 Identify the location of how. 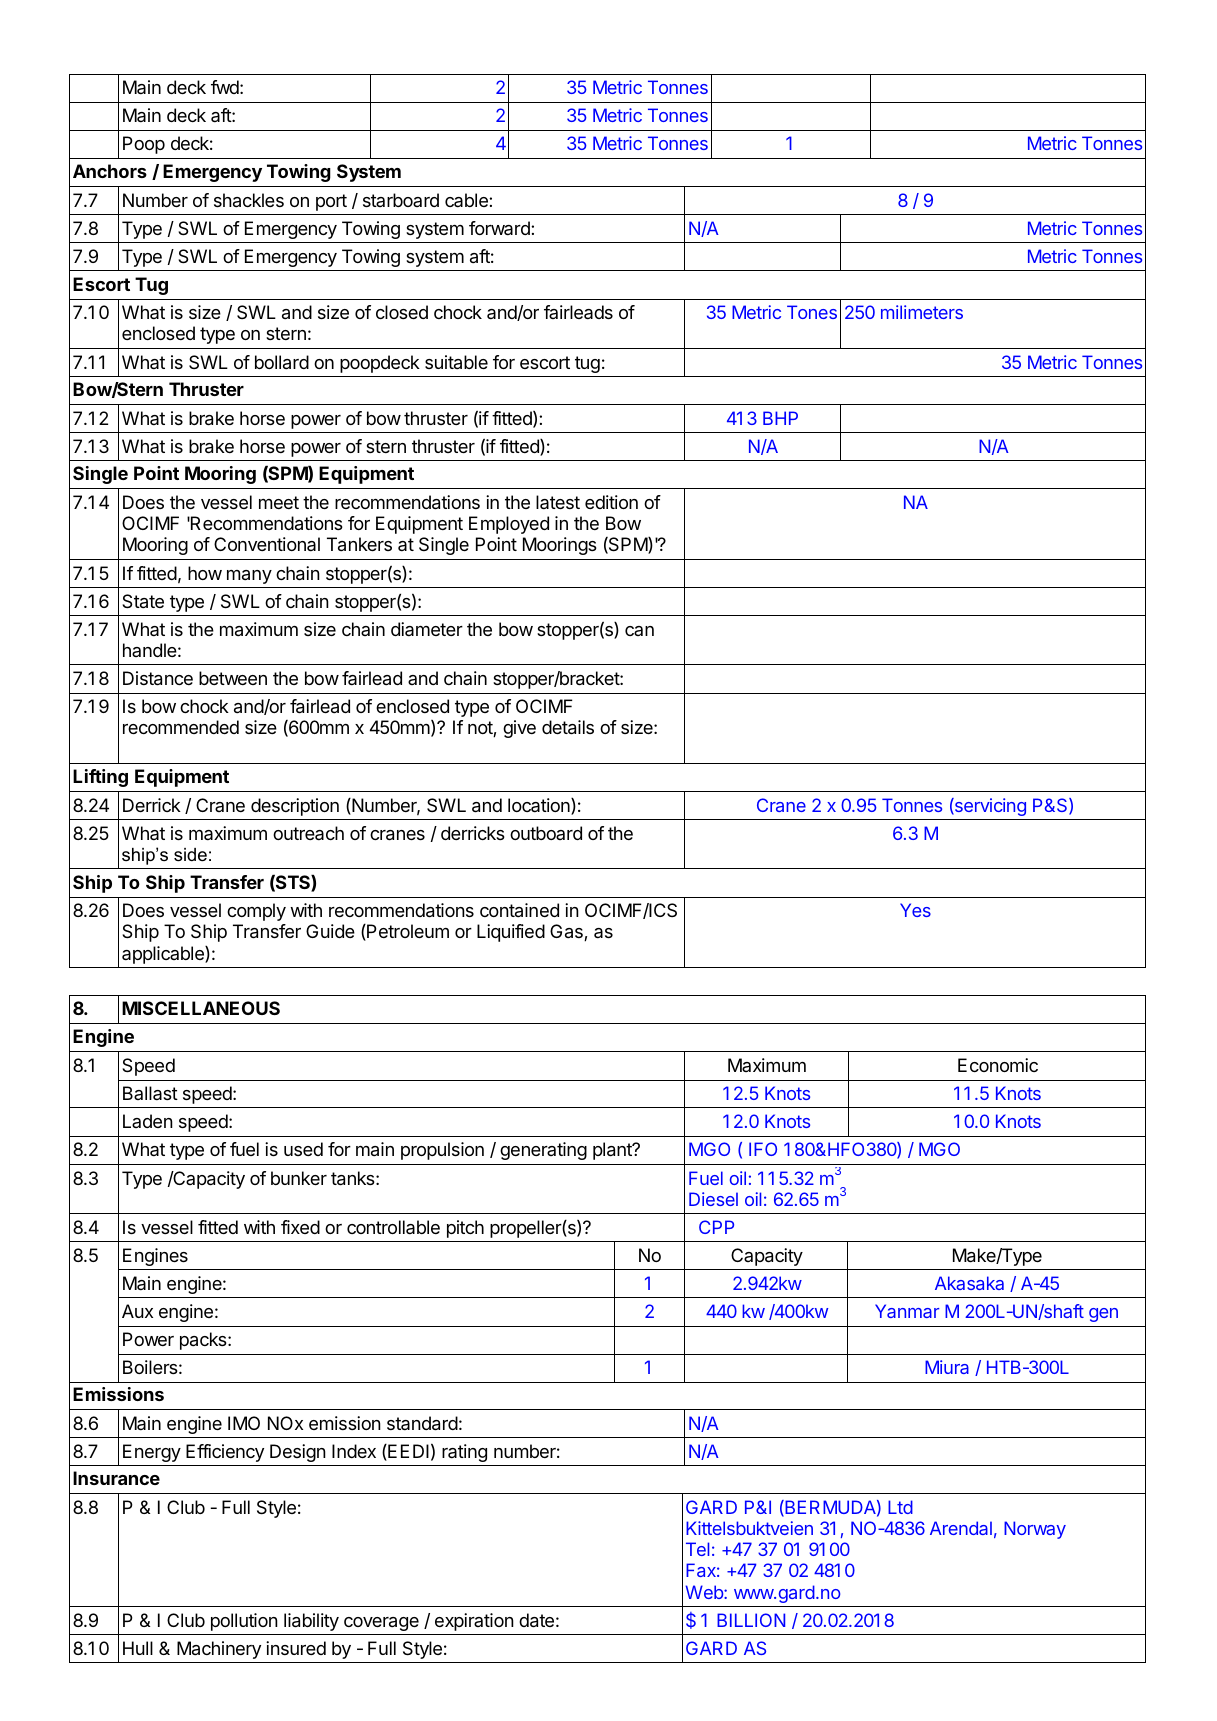
(205, 573).
